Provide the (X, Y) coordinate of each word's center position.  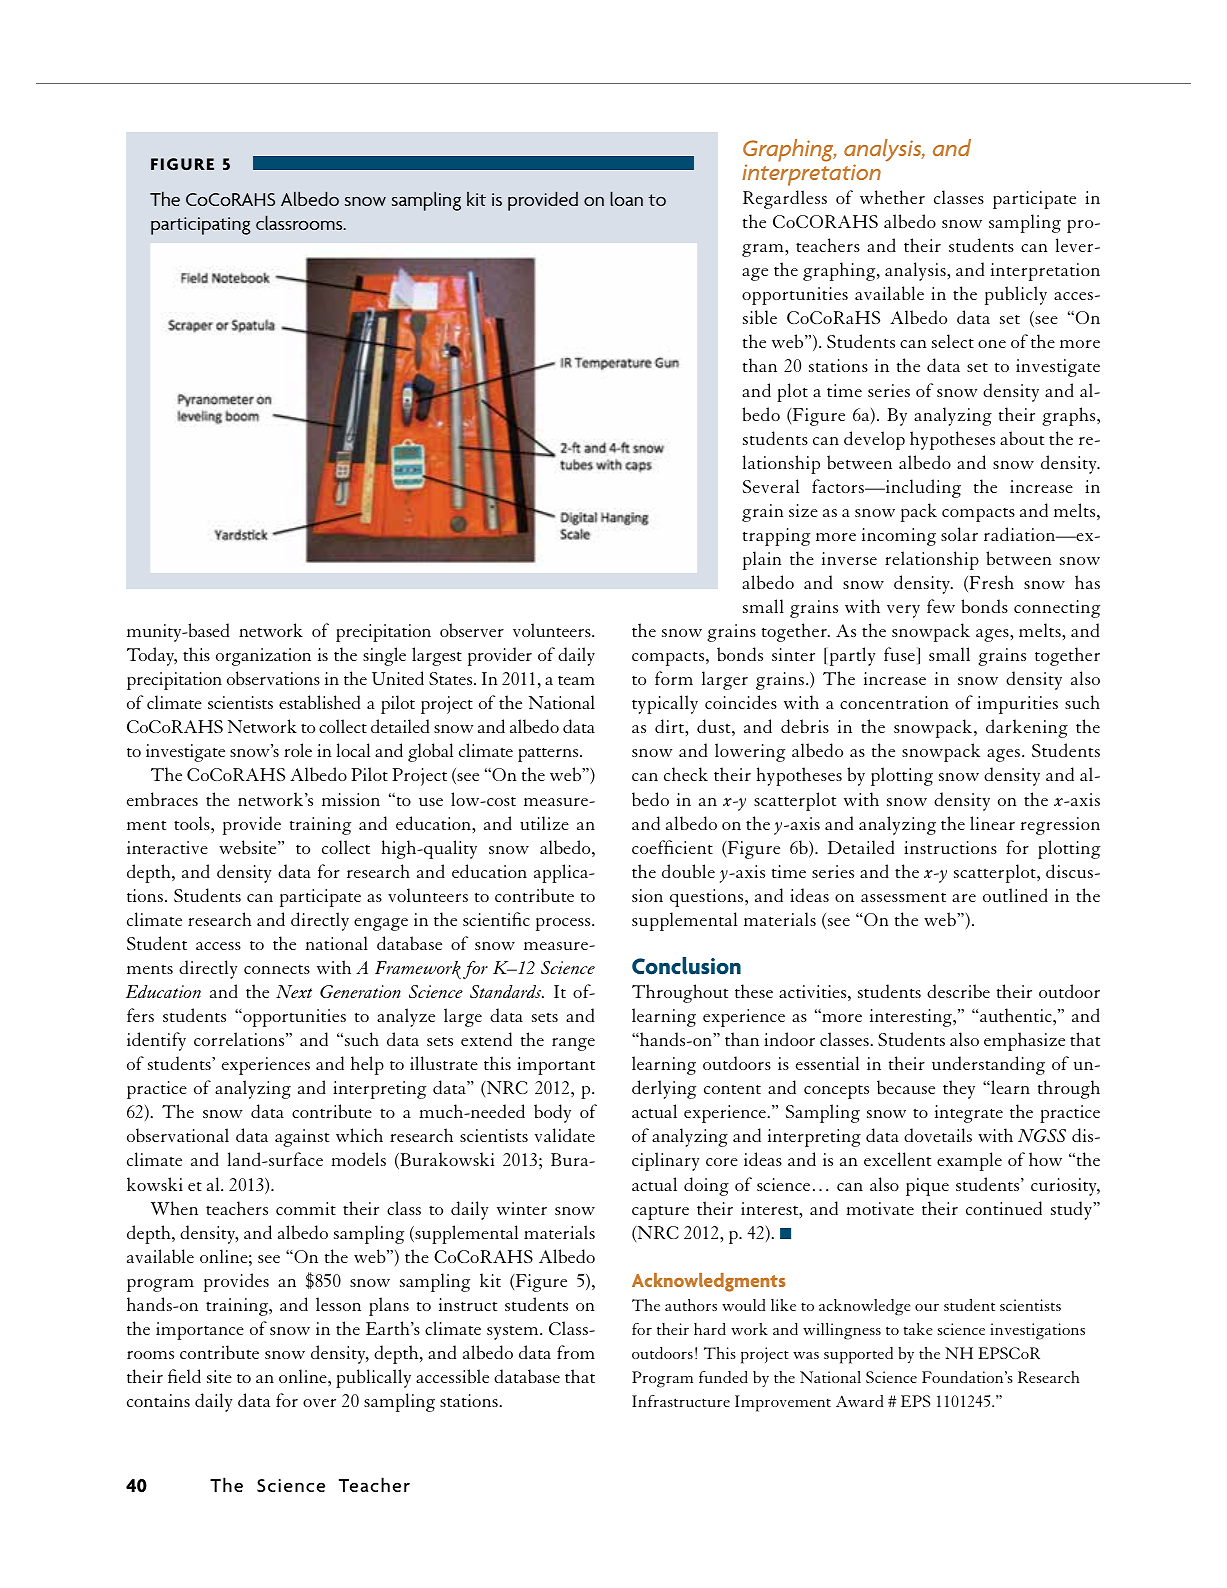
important (556, 1066)
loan (626, 198)
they (959, 1089)
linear (992, 823)
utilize (544, 823)
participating (200, 226)
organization (263, 657)
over (319, 1403)
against (302, 1138)
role (298, 750)
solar (959, 534)
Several (771, 486)
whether (892, 197)
